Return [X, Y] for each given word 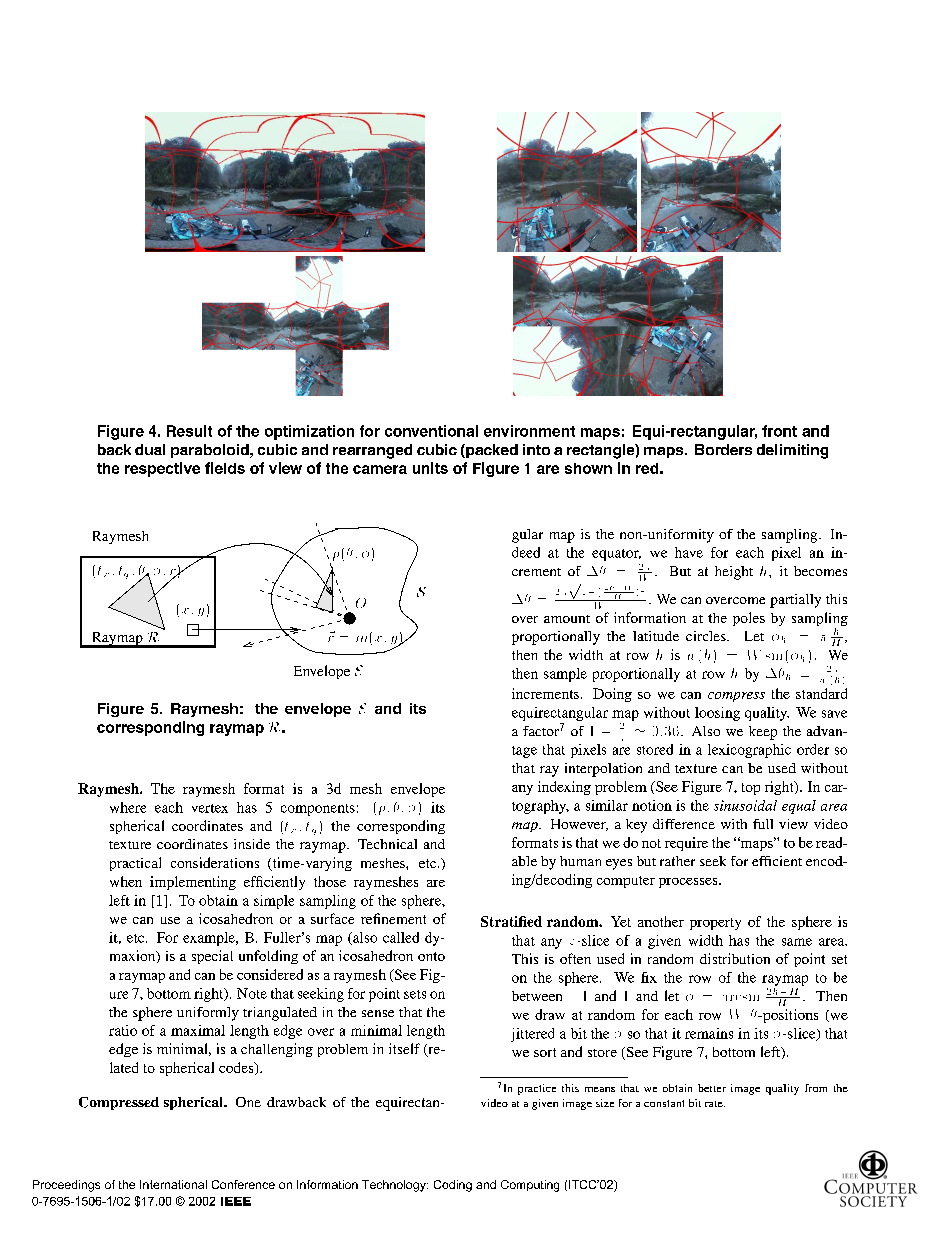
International [173, 1184]
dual [150, 449]
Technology [395, 1186]
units [430, 468]
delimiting [792, 451]
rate [715, 1104]
